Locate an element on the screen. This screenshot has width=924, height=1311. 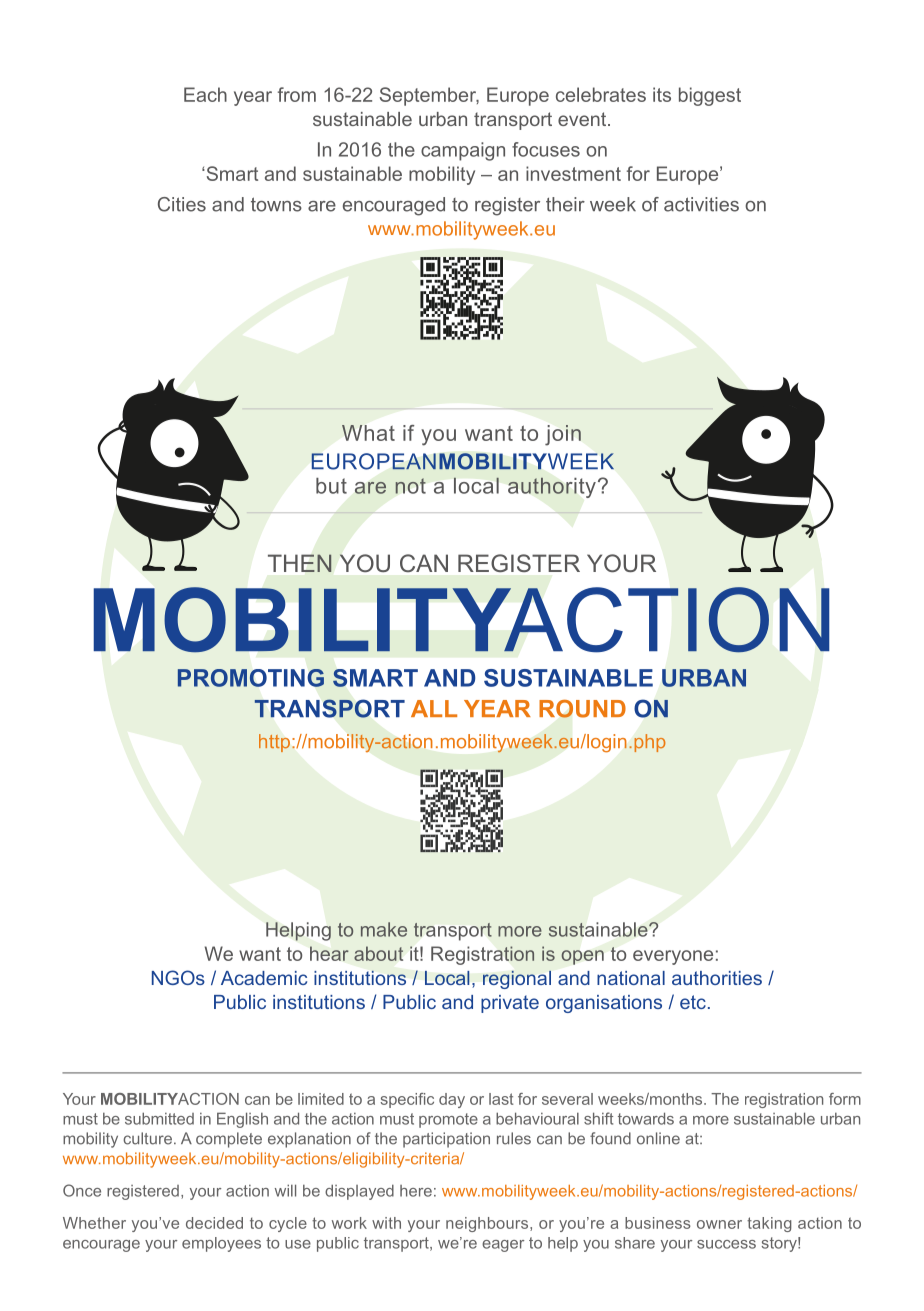
campaign is located at coordinates (463, 151).
